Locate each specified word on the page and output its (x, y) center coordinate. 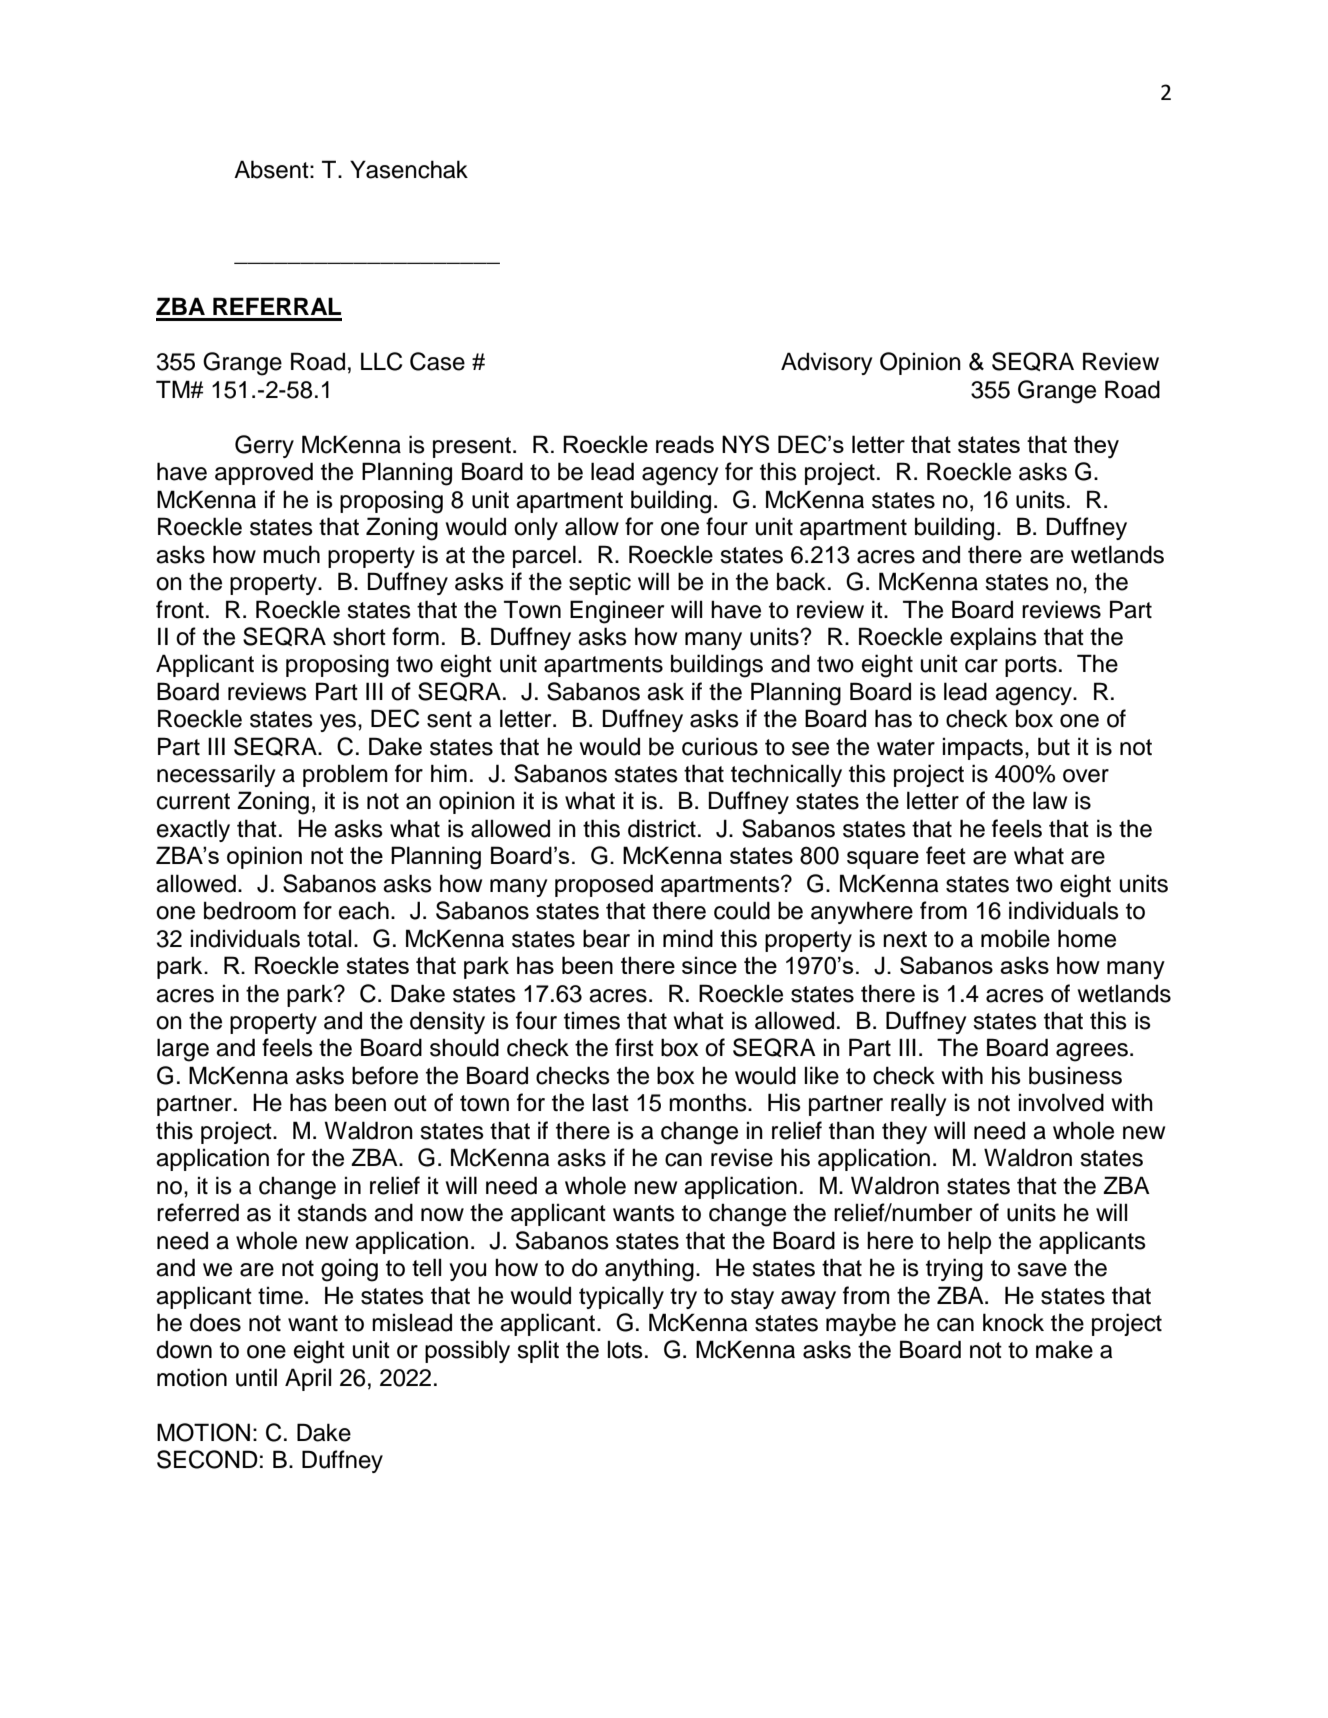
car (981, 666)
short (359, 636)
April (308, 1379)
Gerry (264, 446)
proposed (604, 885)
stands (332, 1212)
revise (742, 1157)
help (969, 1242)
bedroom (250, 910)
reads (685, 444)
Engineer (617, 612)
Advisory (826, 363)
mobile (1015, 938)
